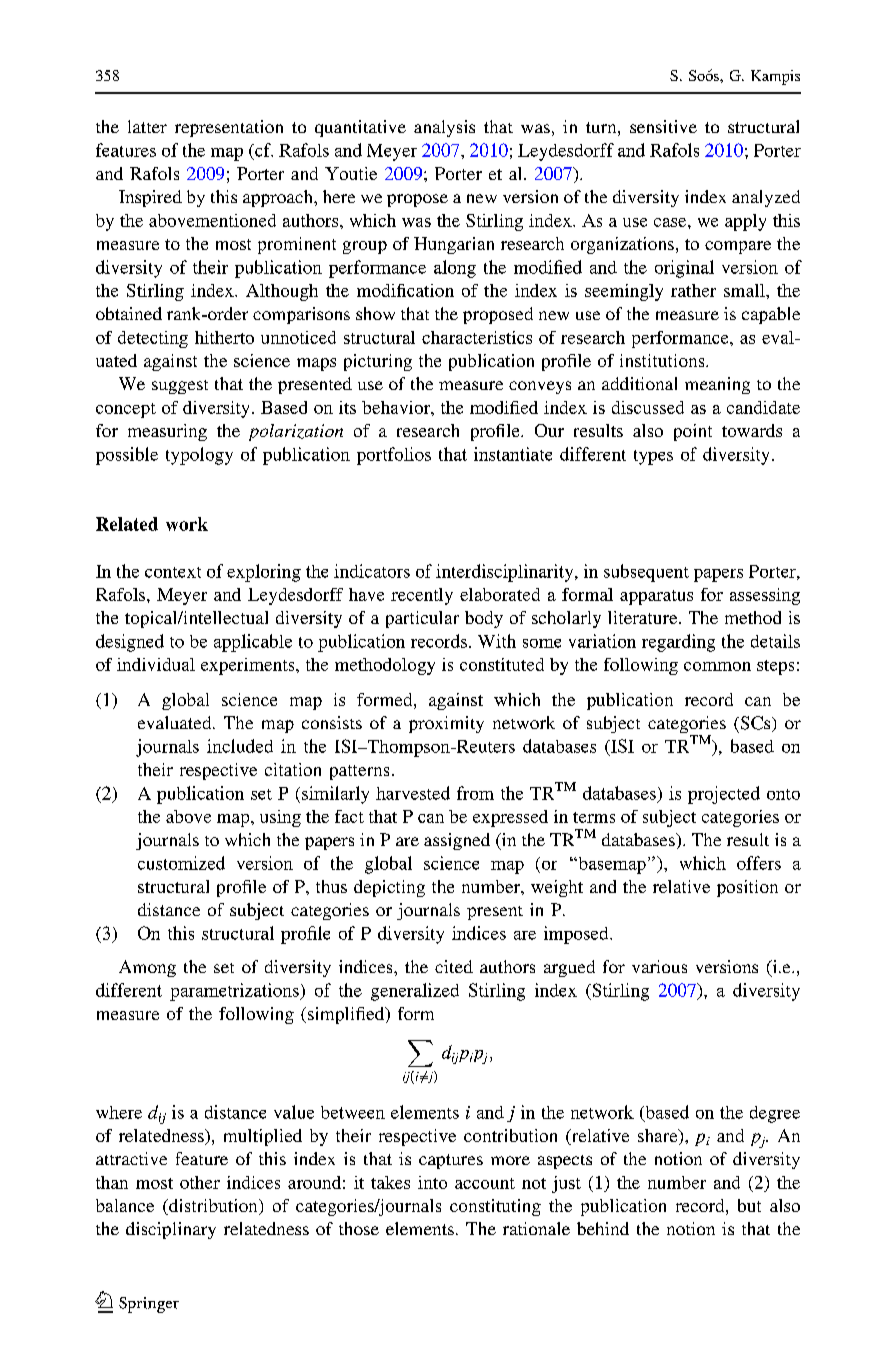 The width and height of the page is (896, 1359). I want to click on latter, so click(147, 126).
